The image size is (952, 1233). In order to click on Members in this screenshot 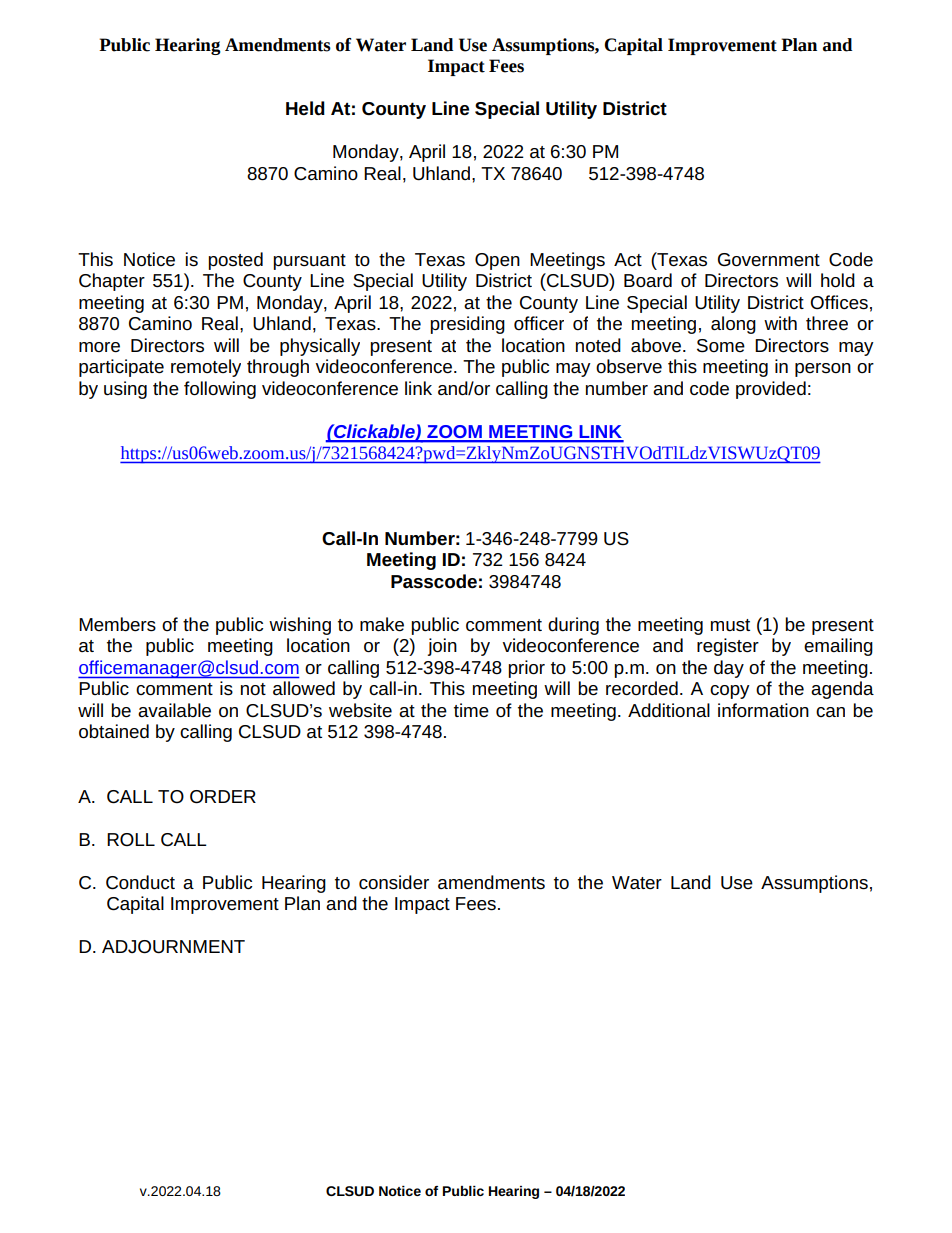, I will do `click(117, 624)`.
